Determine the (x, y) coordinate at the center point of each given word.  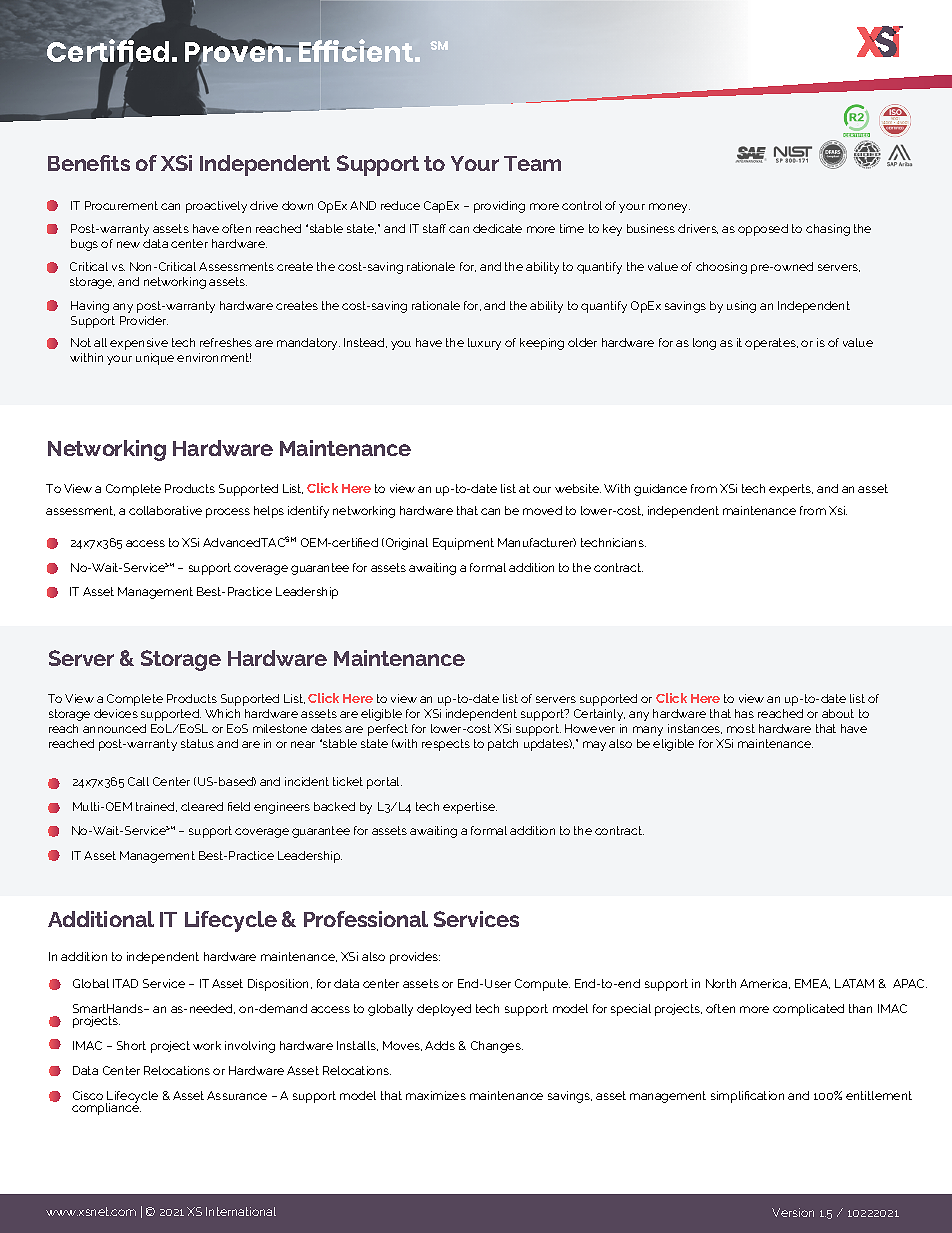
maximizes (436, 1095)
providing (499, 207)
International (241, 1211)
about (838, 713)
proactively (216, 207)
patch (503, 745)
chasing (828, 230)
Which (222, 713)
